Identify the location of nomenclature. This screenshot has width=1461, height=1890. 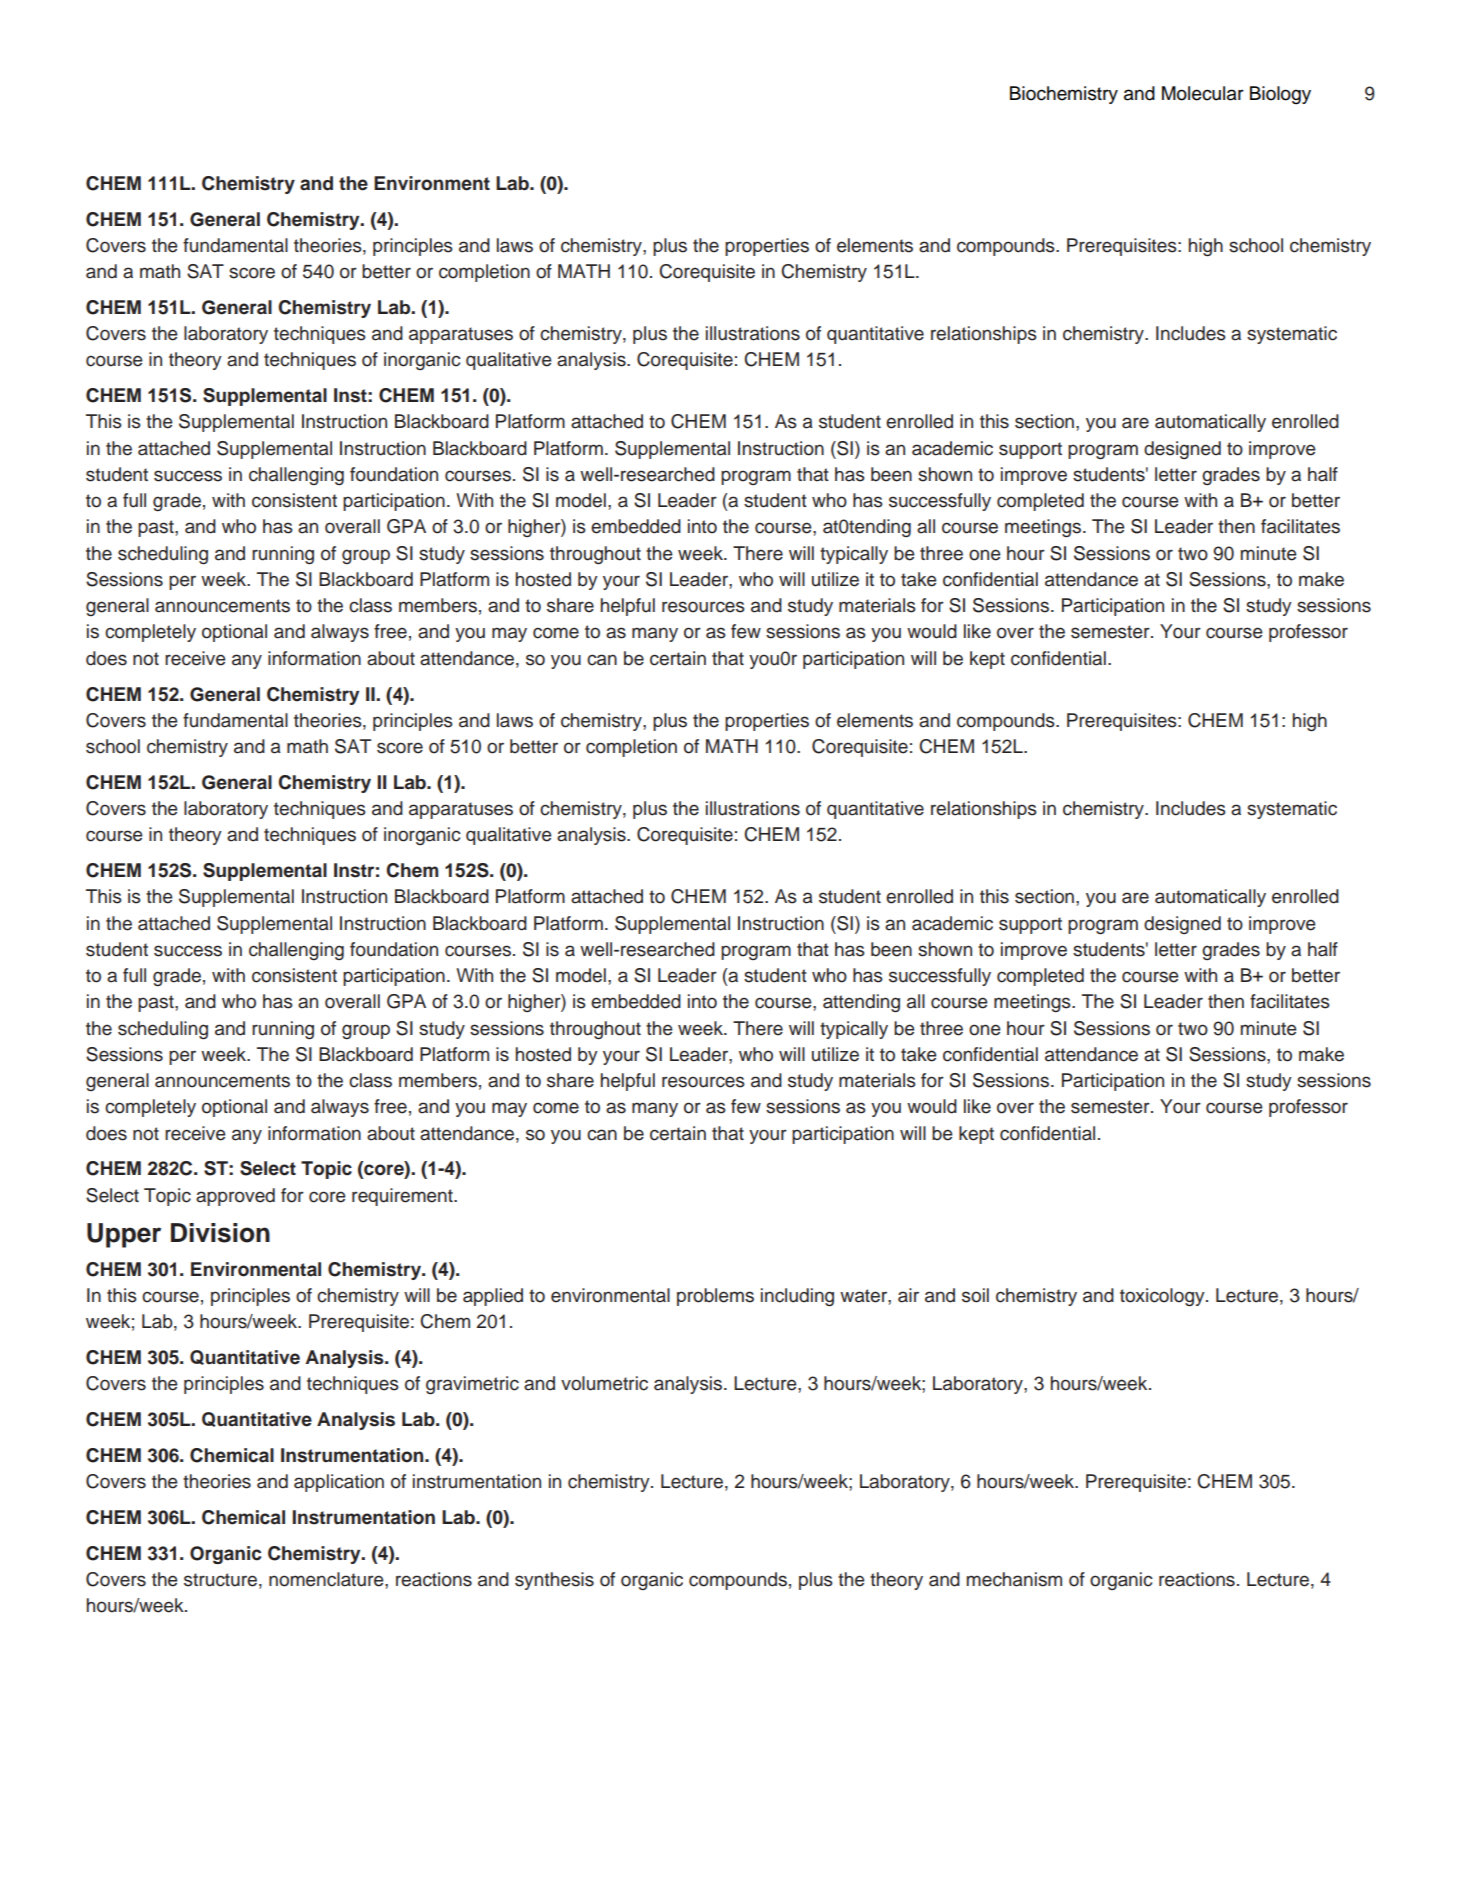
(327, 1579).
